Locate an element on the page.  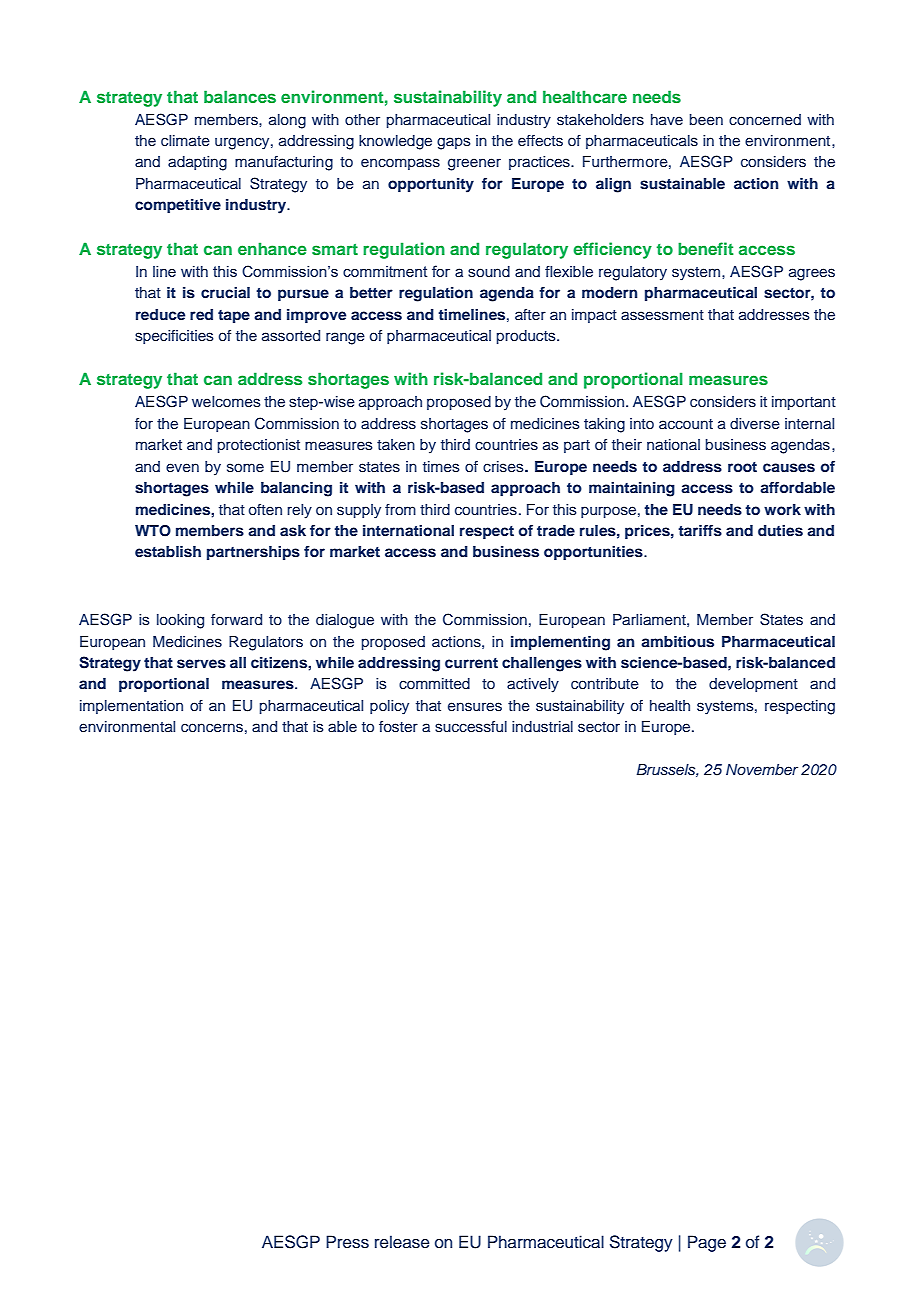
release is located at coordinates (402, 1242).
